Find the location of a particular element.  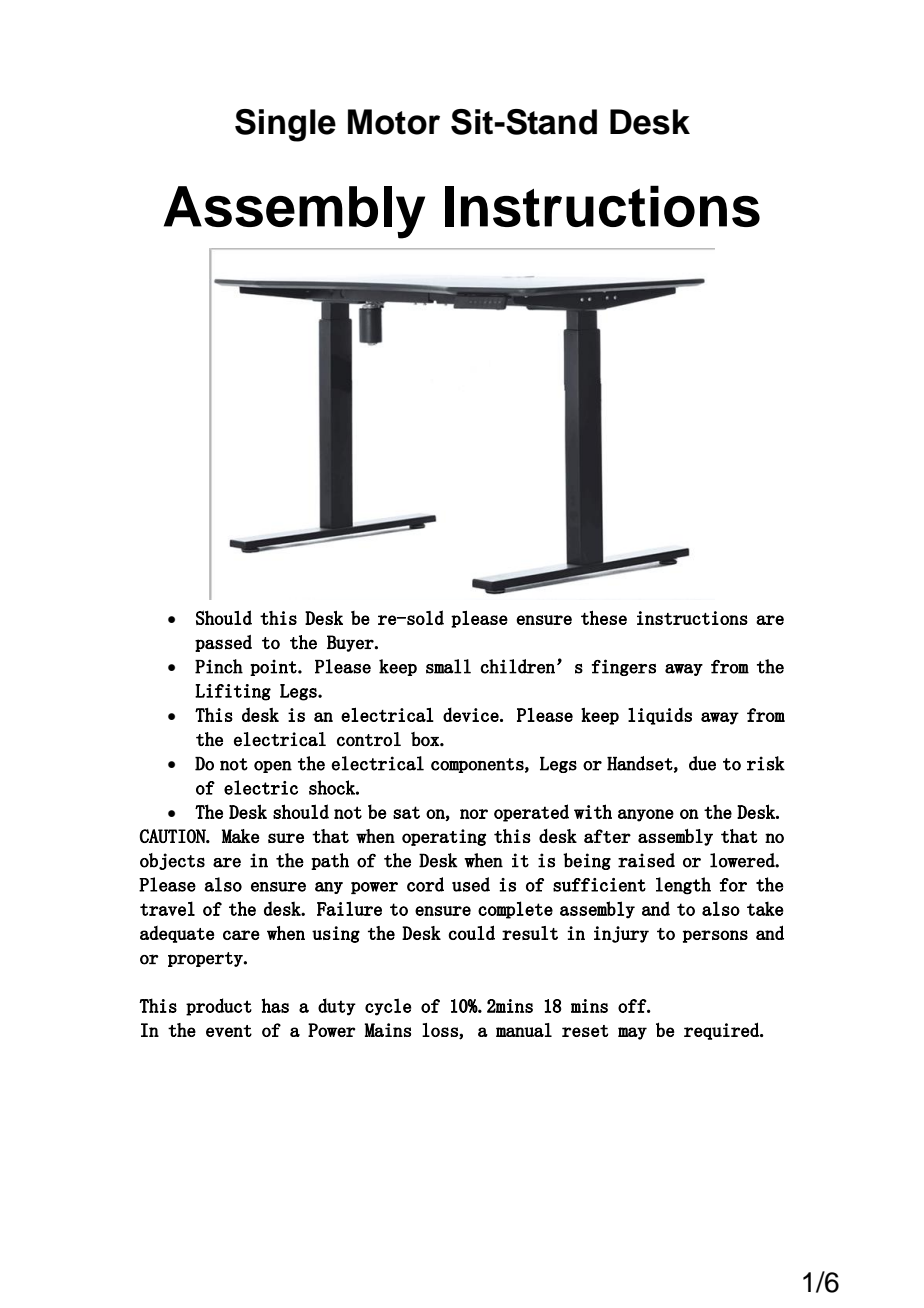

product is located at coordinates (219, 1007).
